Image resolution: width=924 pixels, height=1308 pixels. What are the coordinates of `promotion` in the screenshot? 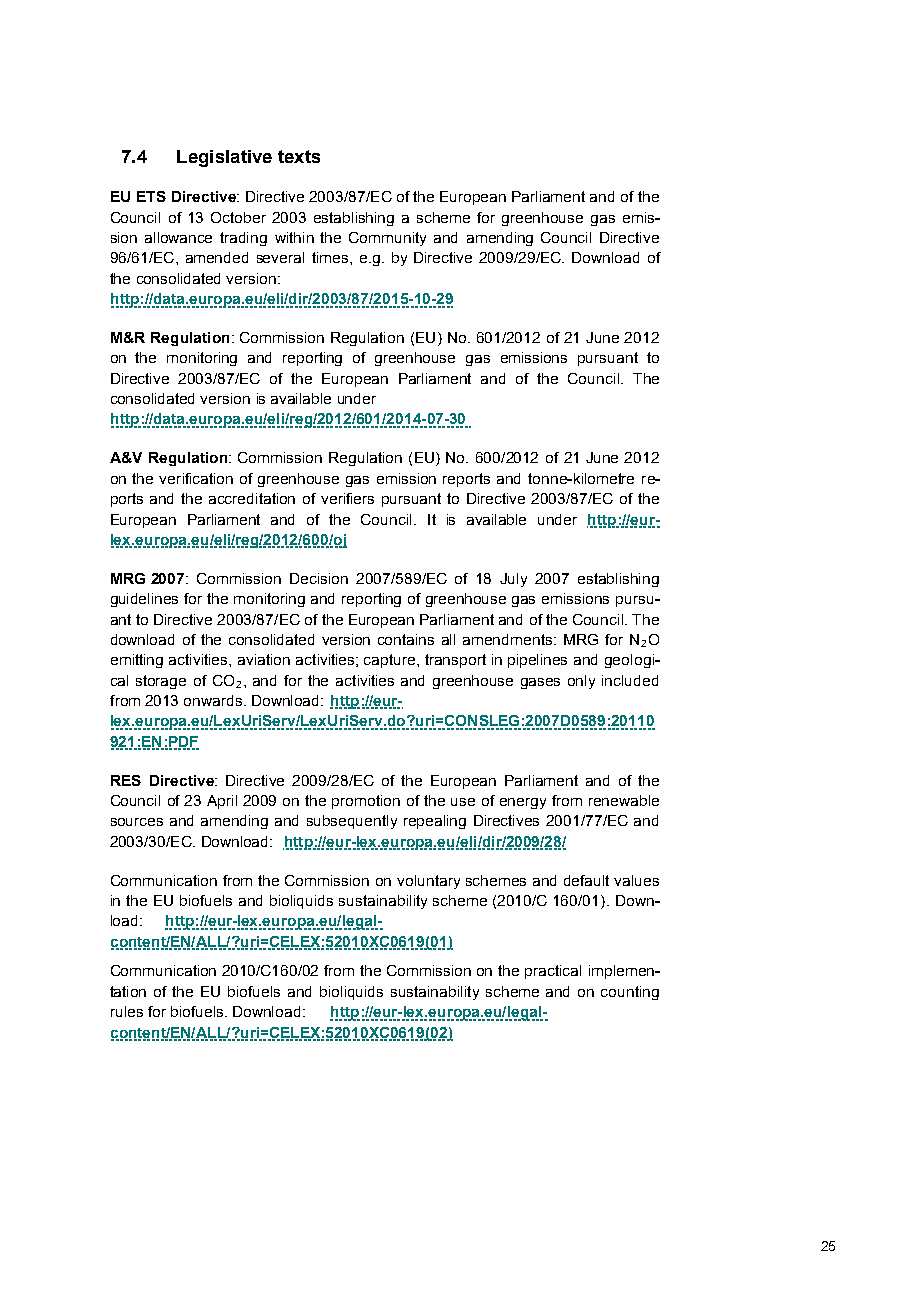 It's located at (366, 802).
